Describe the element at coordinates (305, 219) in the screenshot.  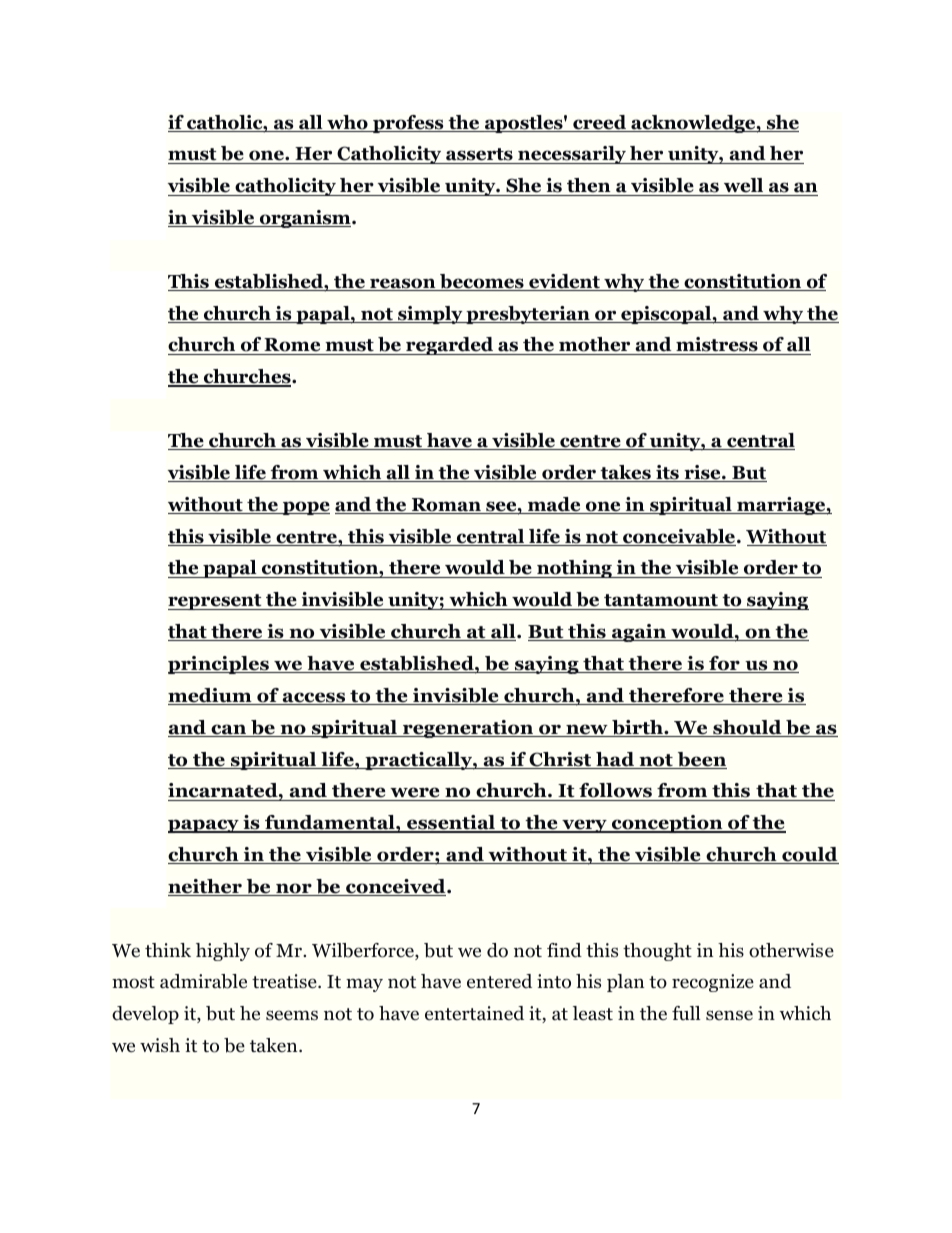
I see `organism` at that location.
